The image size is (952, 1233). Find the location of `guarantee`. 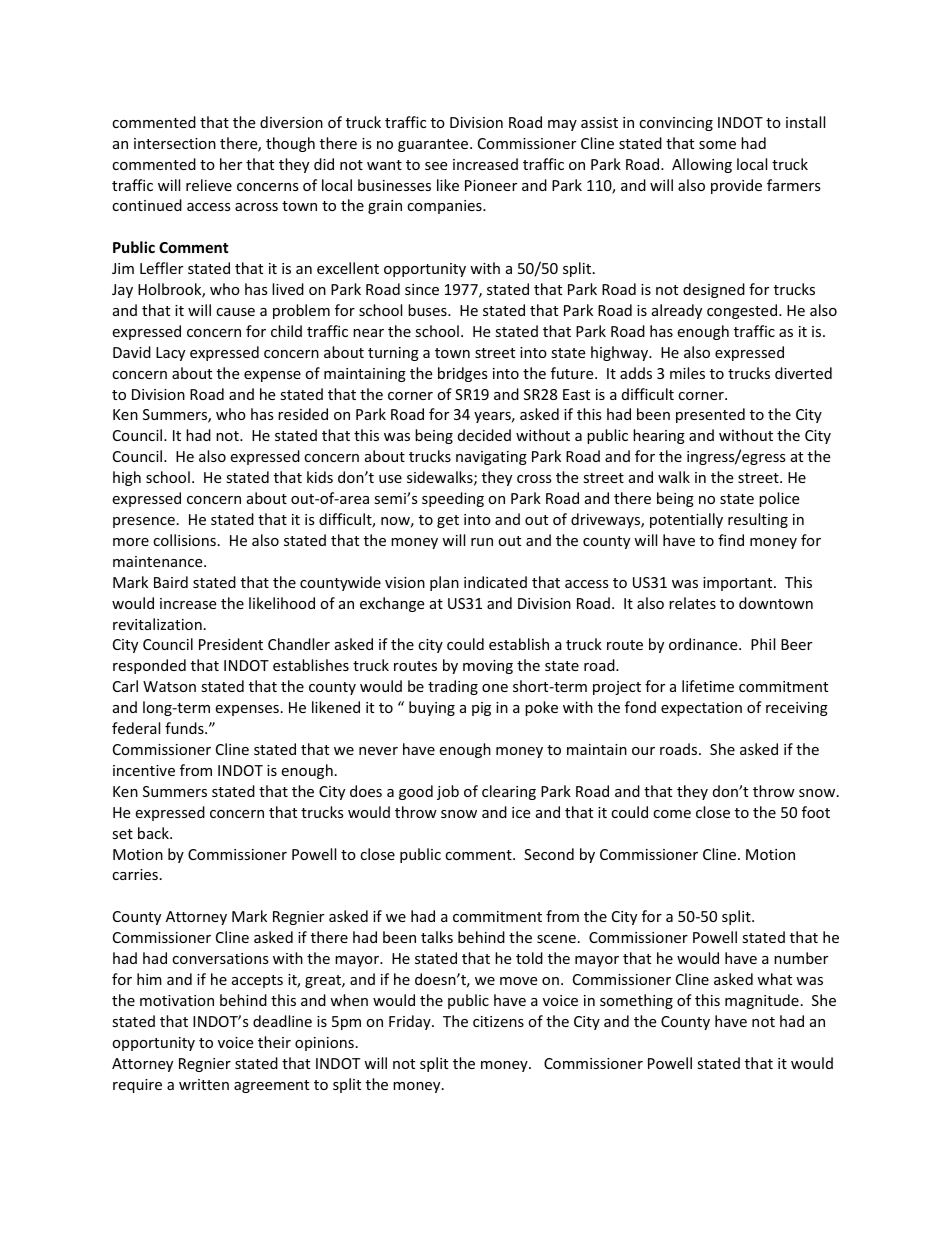

guarantee is located at coordinates (434, 145).
